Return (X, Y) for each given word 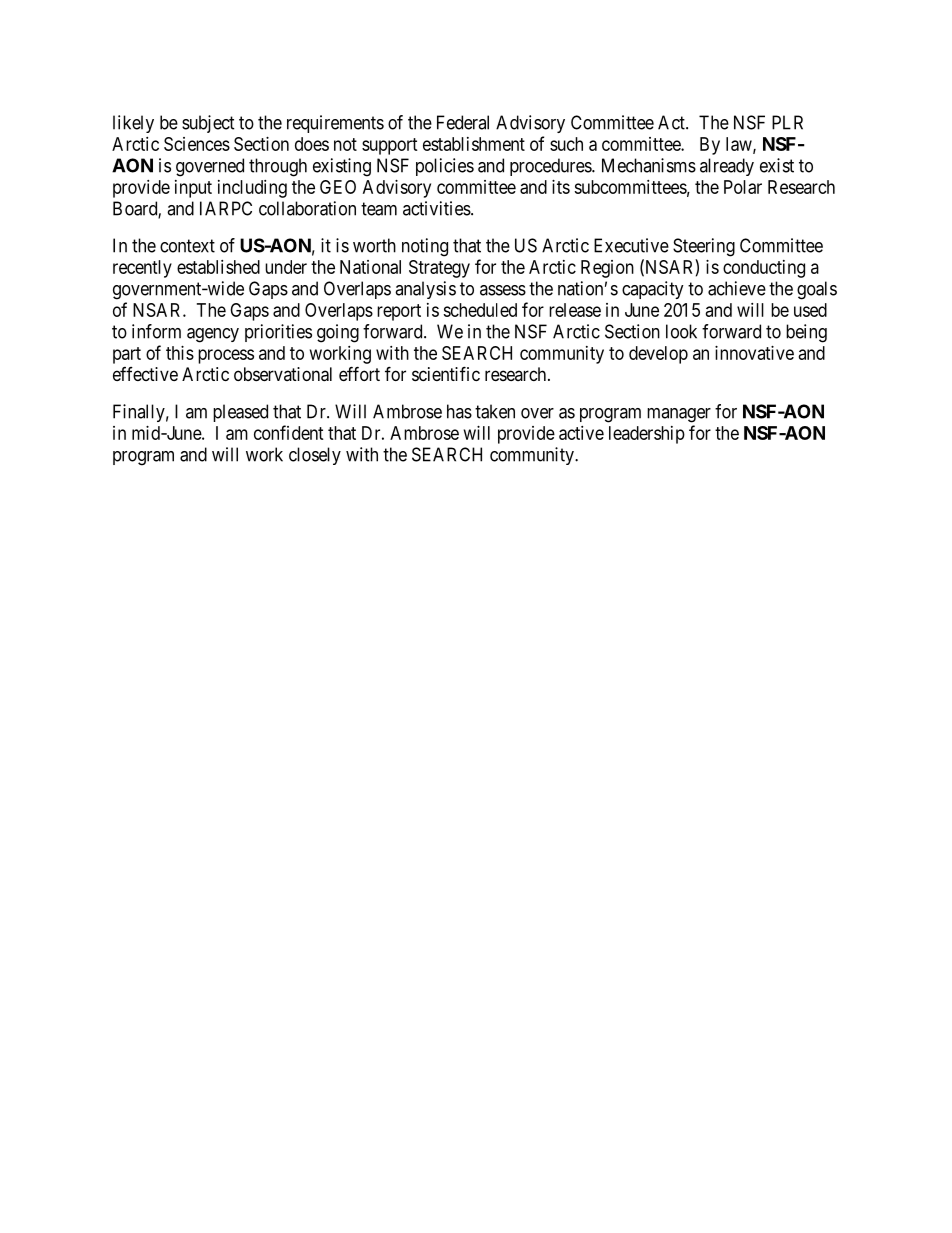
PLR (787, 122)
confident (289, 432)
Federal (463, 122)
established (218, 267)
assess (503, 290)
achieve (737, 288)
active (581, 433)
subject (208, 124)
